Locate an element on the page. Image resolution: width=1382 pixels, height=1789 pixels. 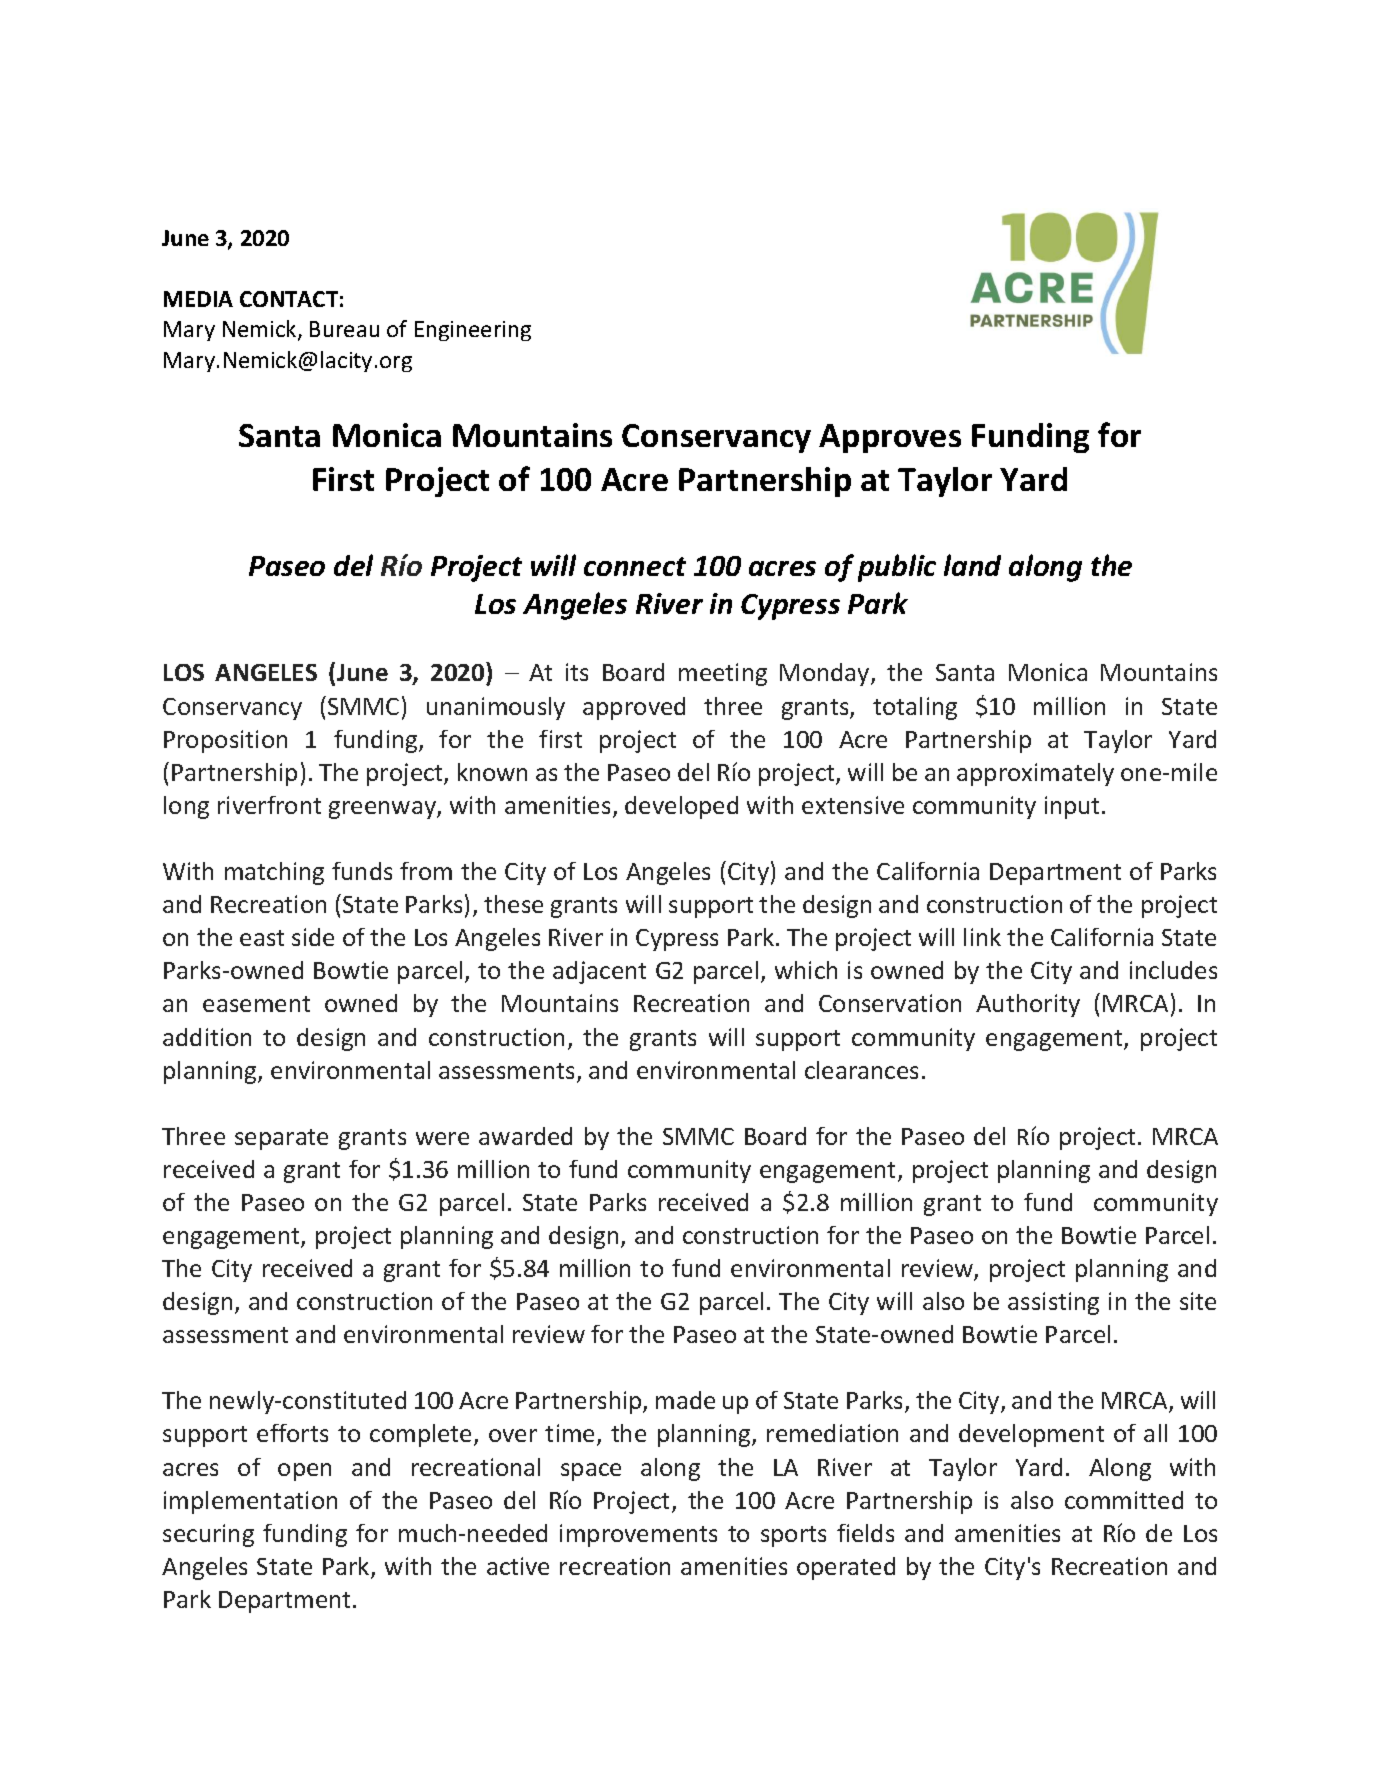
Approves is located at coordinates (890, 438).
